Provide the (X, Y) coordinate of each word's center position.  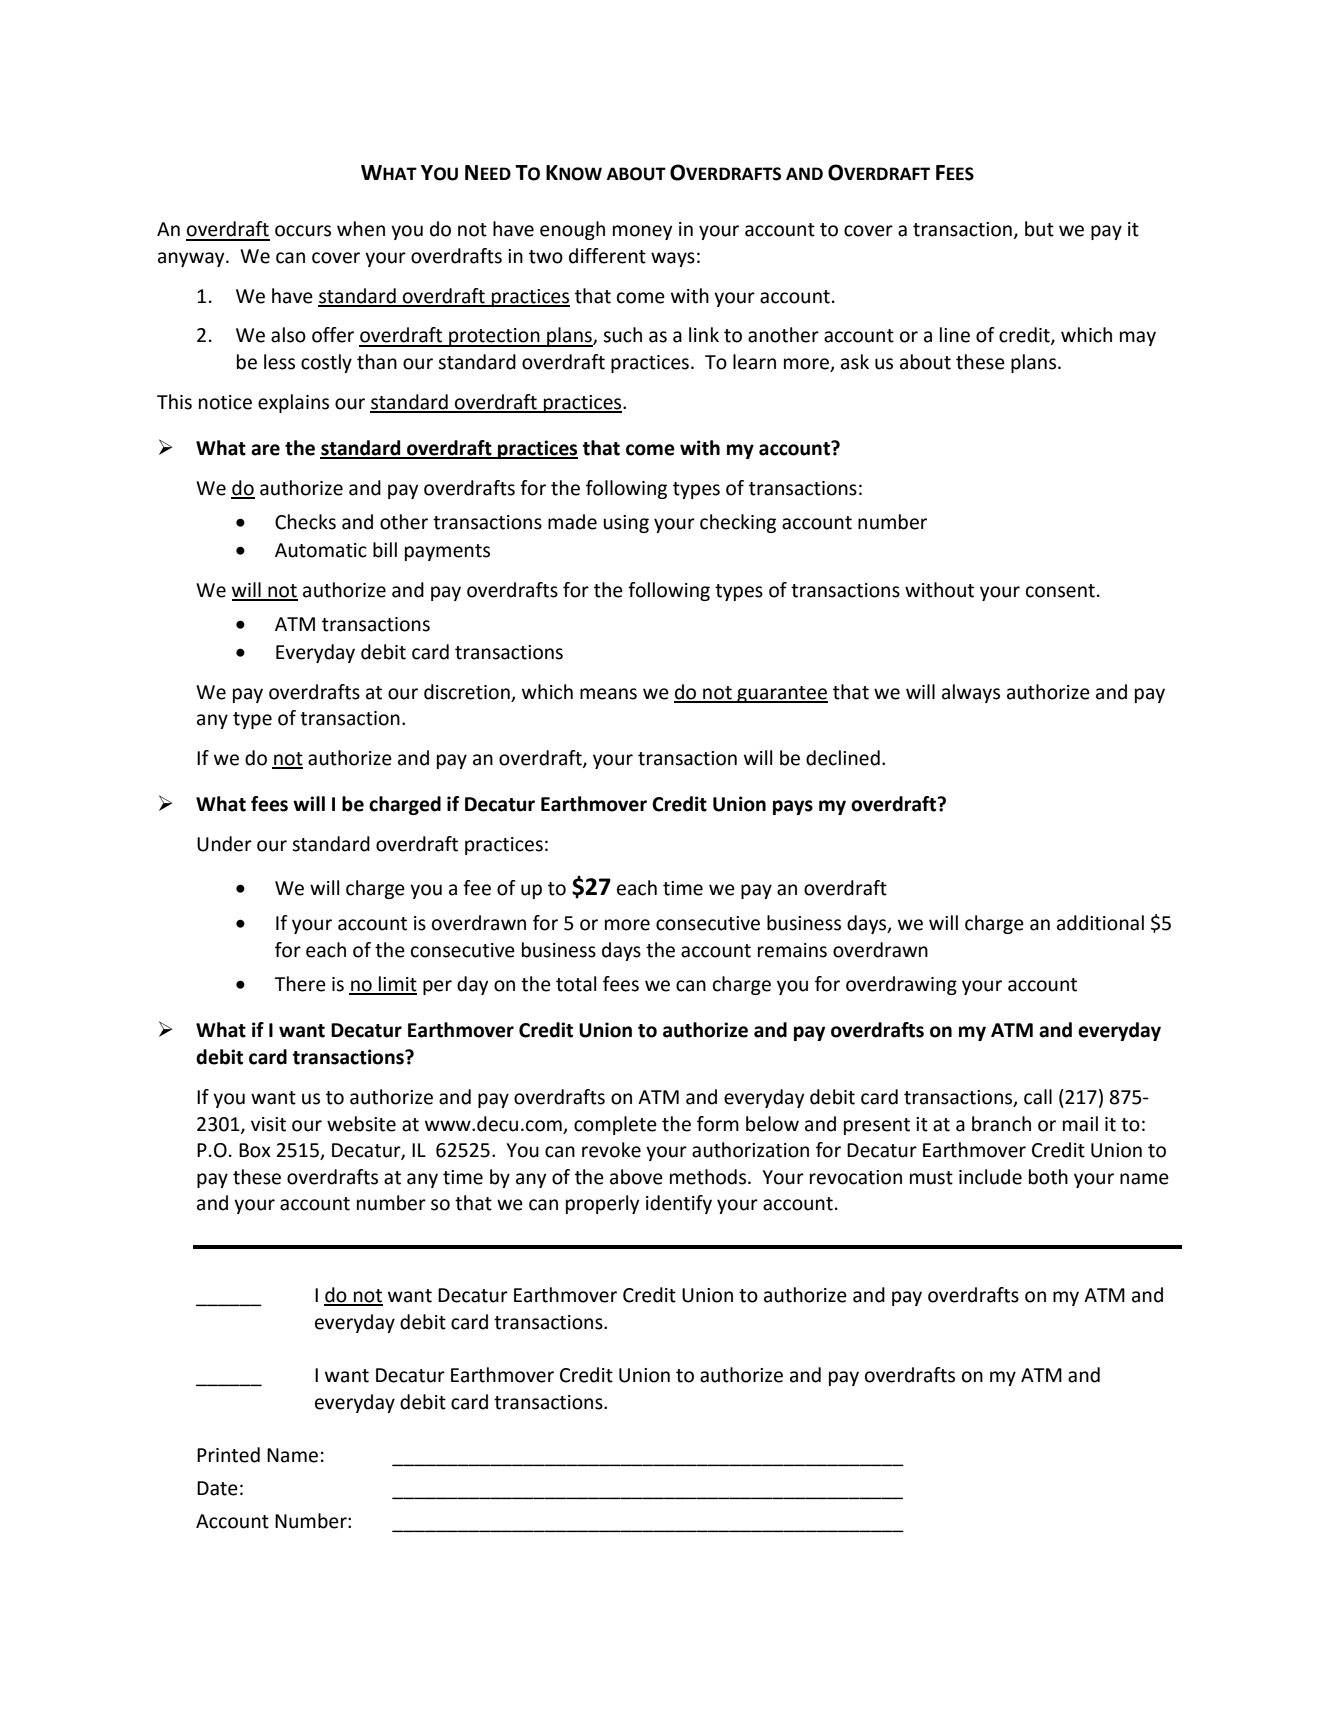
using (626, 524)
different (607, 256)
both (1048, 1177)
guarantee (781, 694)
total (576, 984)
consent (1060, 591)
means (608, 694)
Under (224, 844)
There (300, 984)
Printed (228, 1455)
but (1039, 229)
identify (679, 1204)
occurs (303, 231)
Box (255, 1150)
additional (1100, 923)
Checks (305, 522)
